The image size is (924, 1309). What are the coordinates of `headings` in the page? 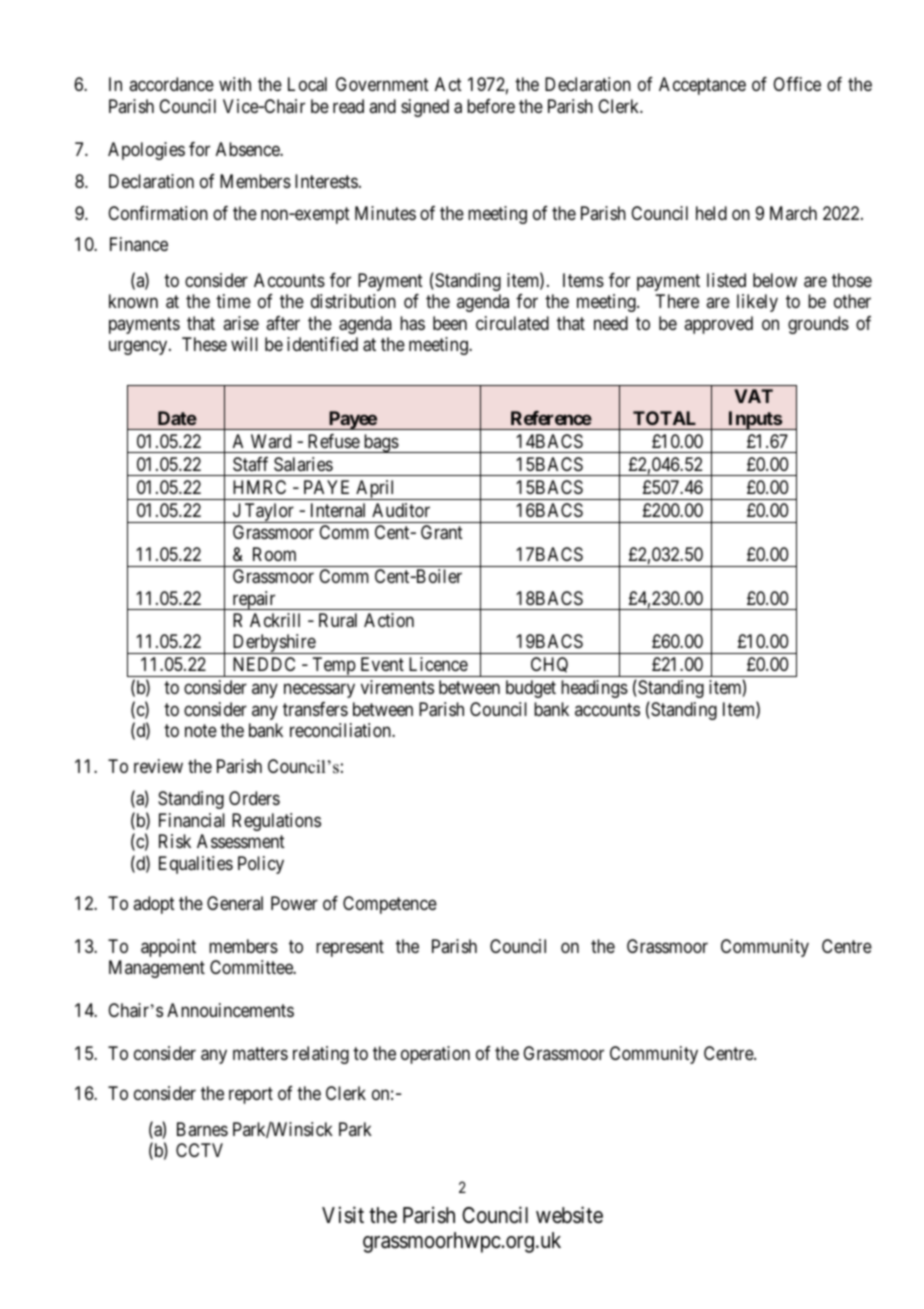 It's located at (594, 689).
